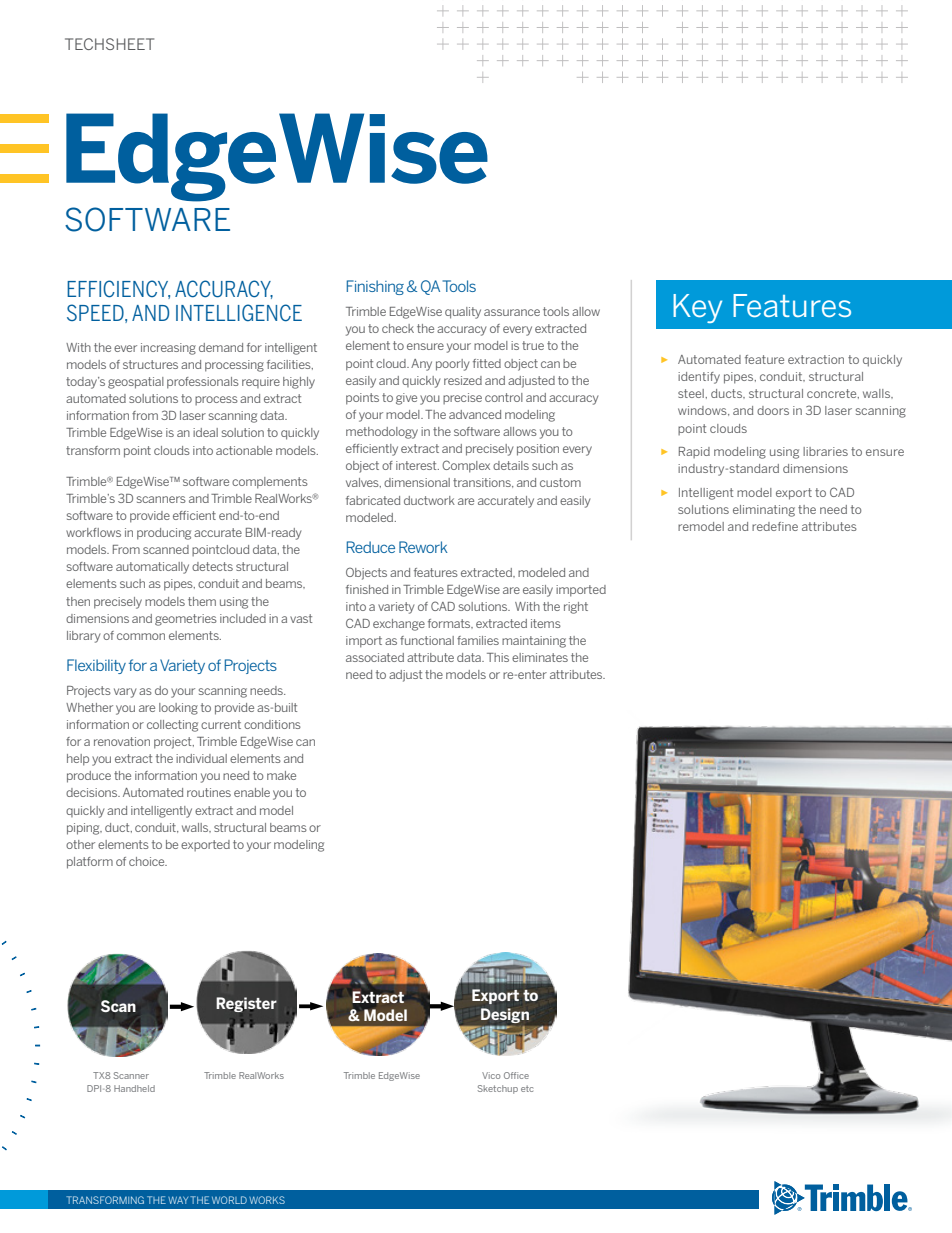 This screenshot has height=1233, width=952. I want to click on increasing, so click(168, 349).
